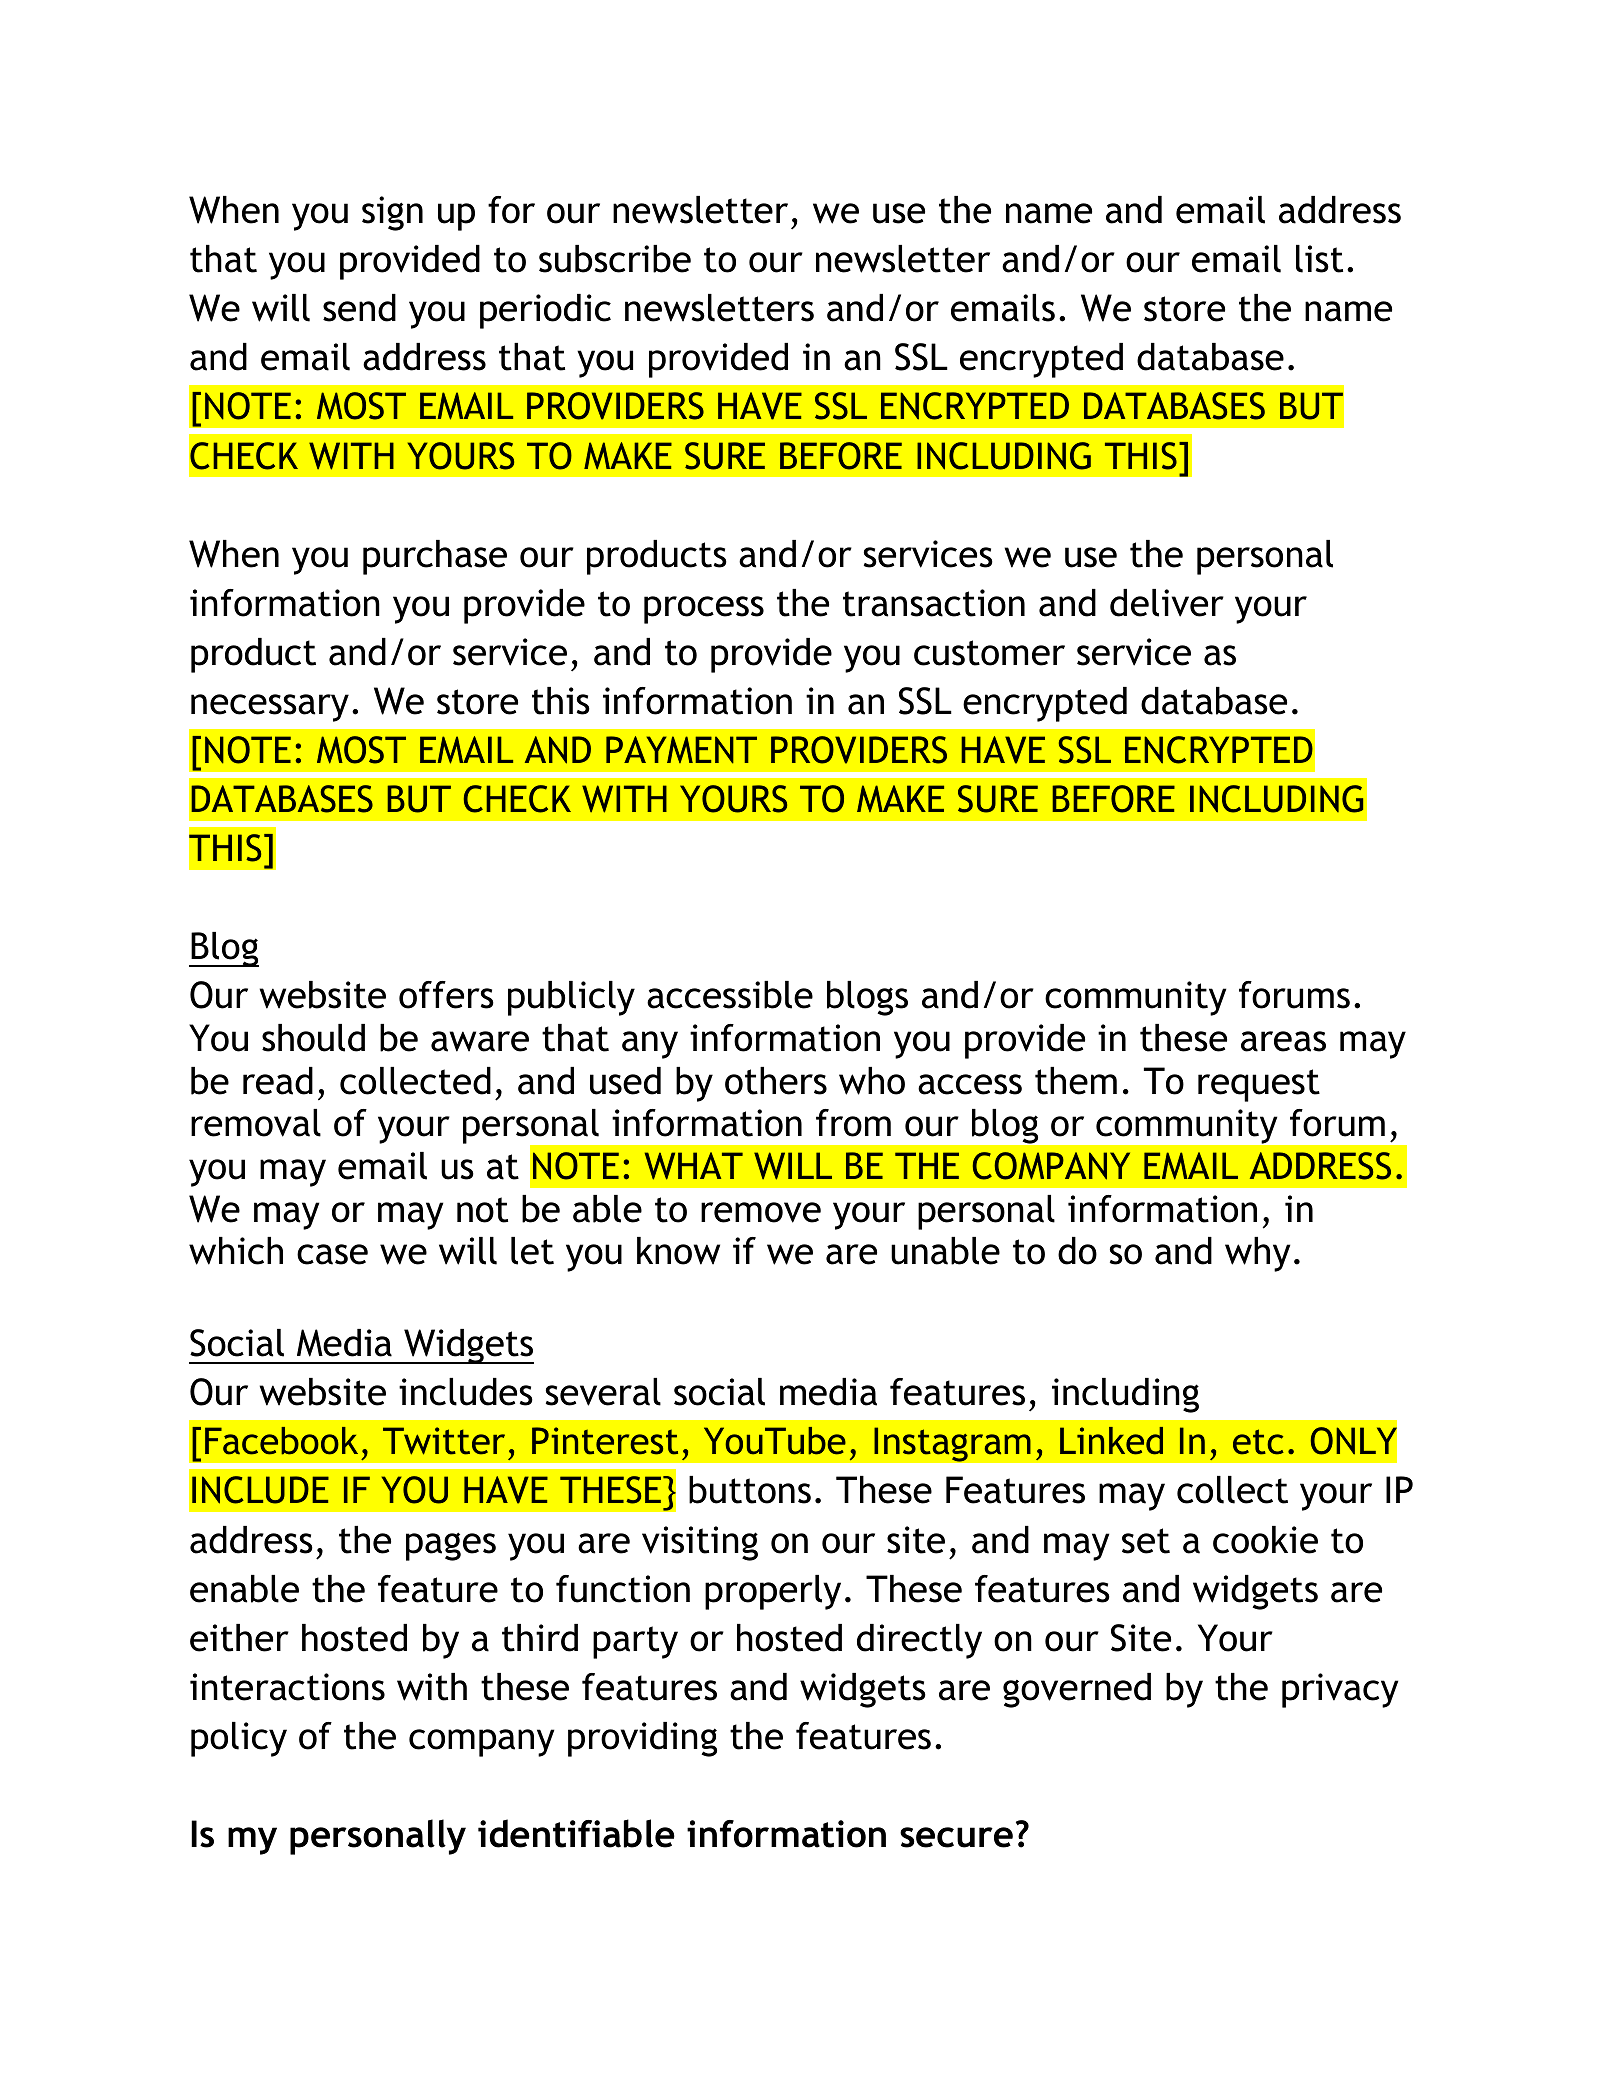  I want to click on list, so click(1319, 259).
